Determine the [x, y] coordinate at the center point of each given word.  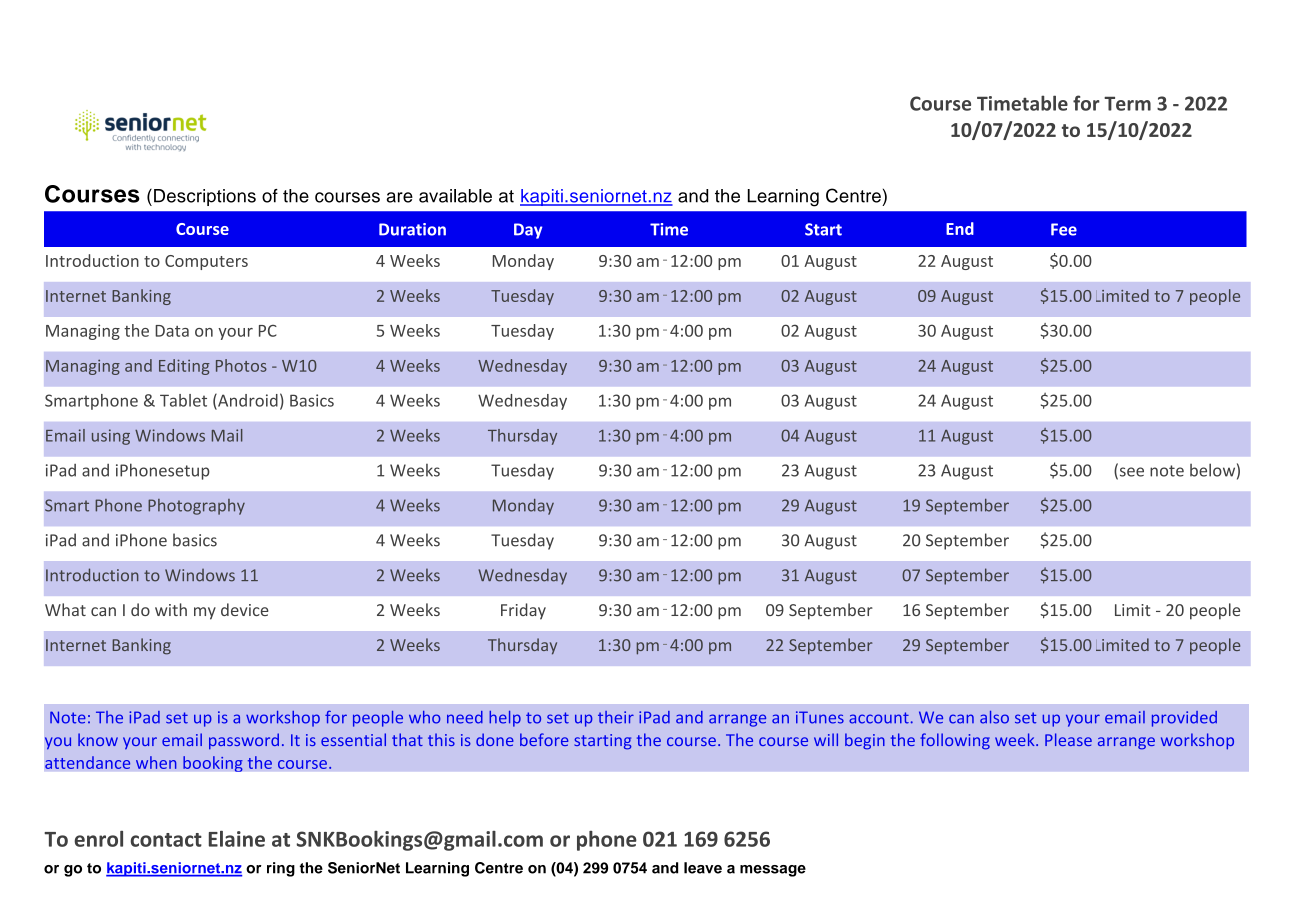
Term [1127, 103]
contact [166, 840]
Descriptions [205, 197]
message [773, 871]
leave [703, 868]
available [455, 196]
